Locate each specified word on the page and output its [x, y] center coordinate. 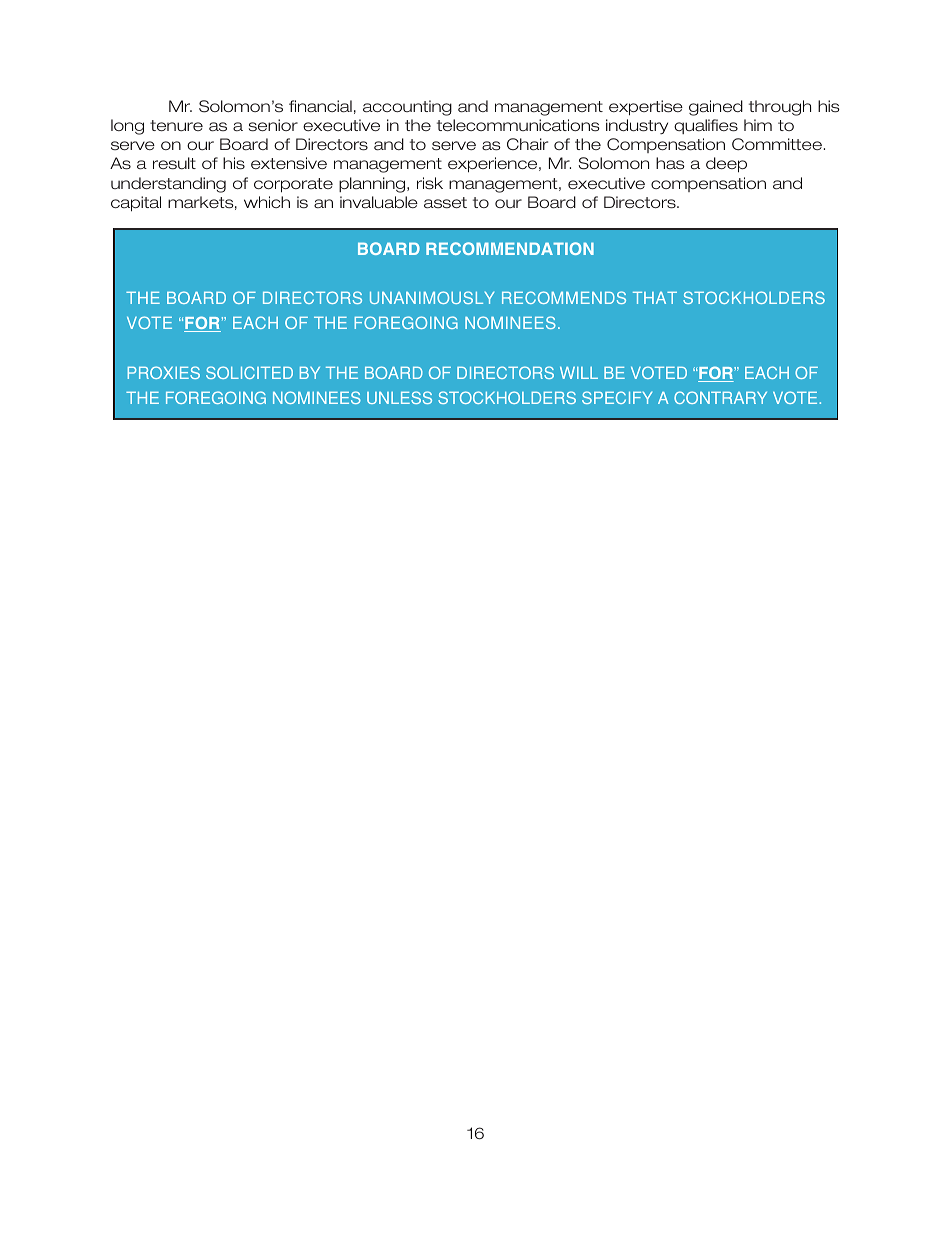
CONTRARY [720, 397]
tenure [176, 125]
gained [716, 108]
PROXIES [164, 372]
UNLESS [399, 397]
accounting [407, 108]
